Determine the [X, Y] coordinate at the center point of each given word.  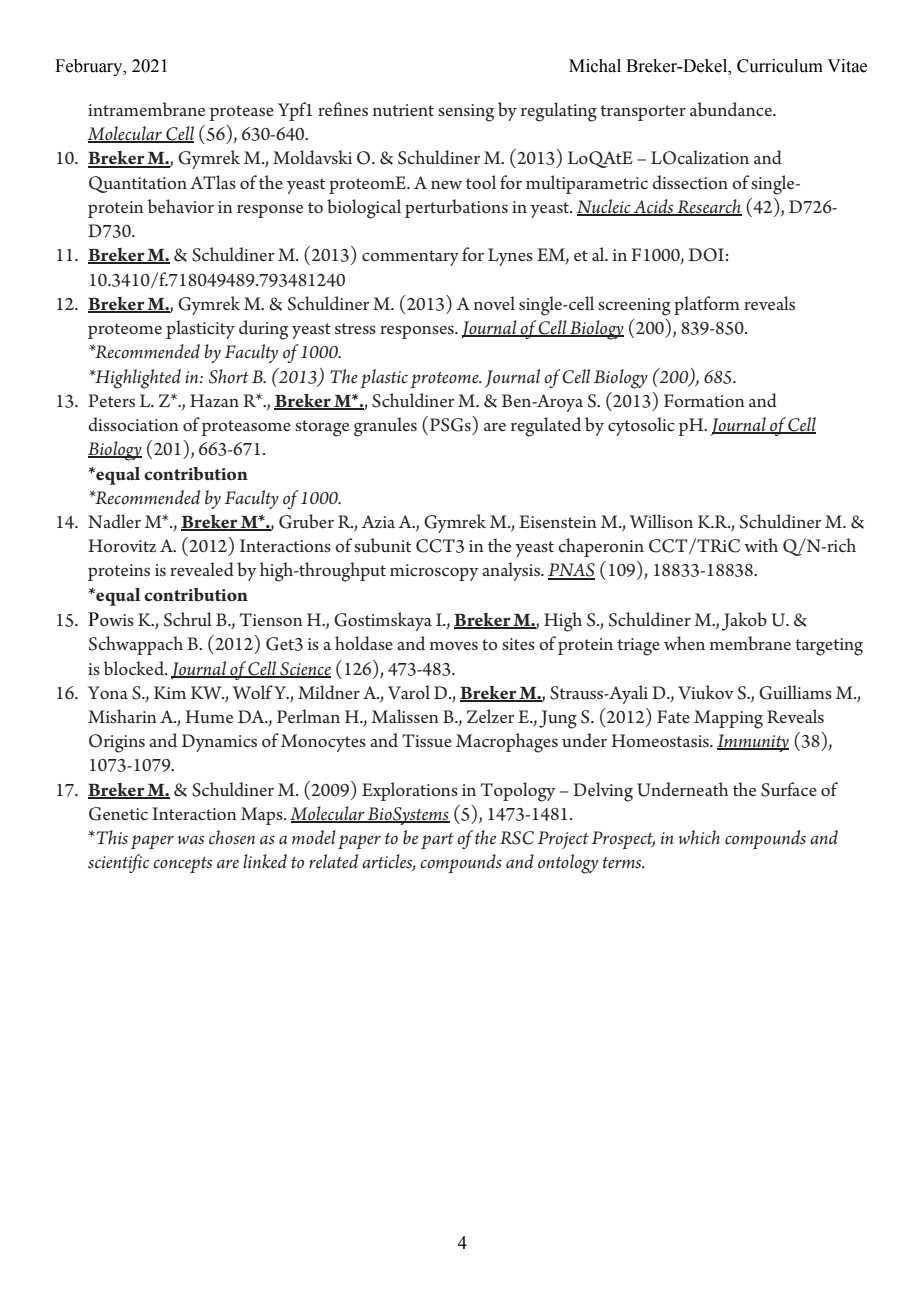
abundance [732, 109]
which [699, 837]
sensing [466, 113]
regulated [546, 427]
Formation [704, 400]
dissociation [133, 424]
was [190, 840]
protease [242, 113]
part [437, 841]
